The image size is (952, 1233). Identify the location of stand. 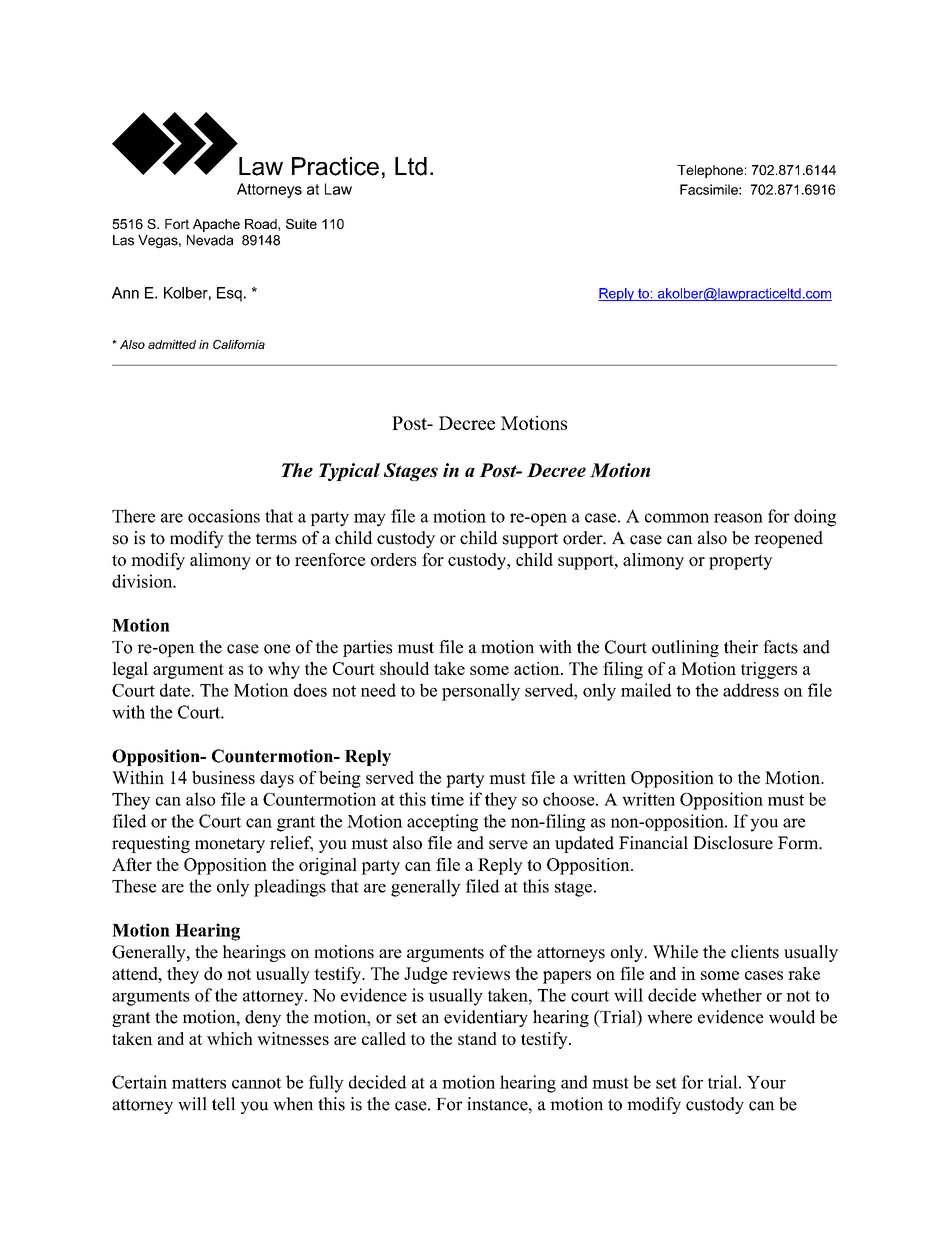
(477, 1038).
